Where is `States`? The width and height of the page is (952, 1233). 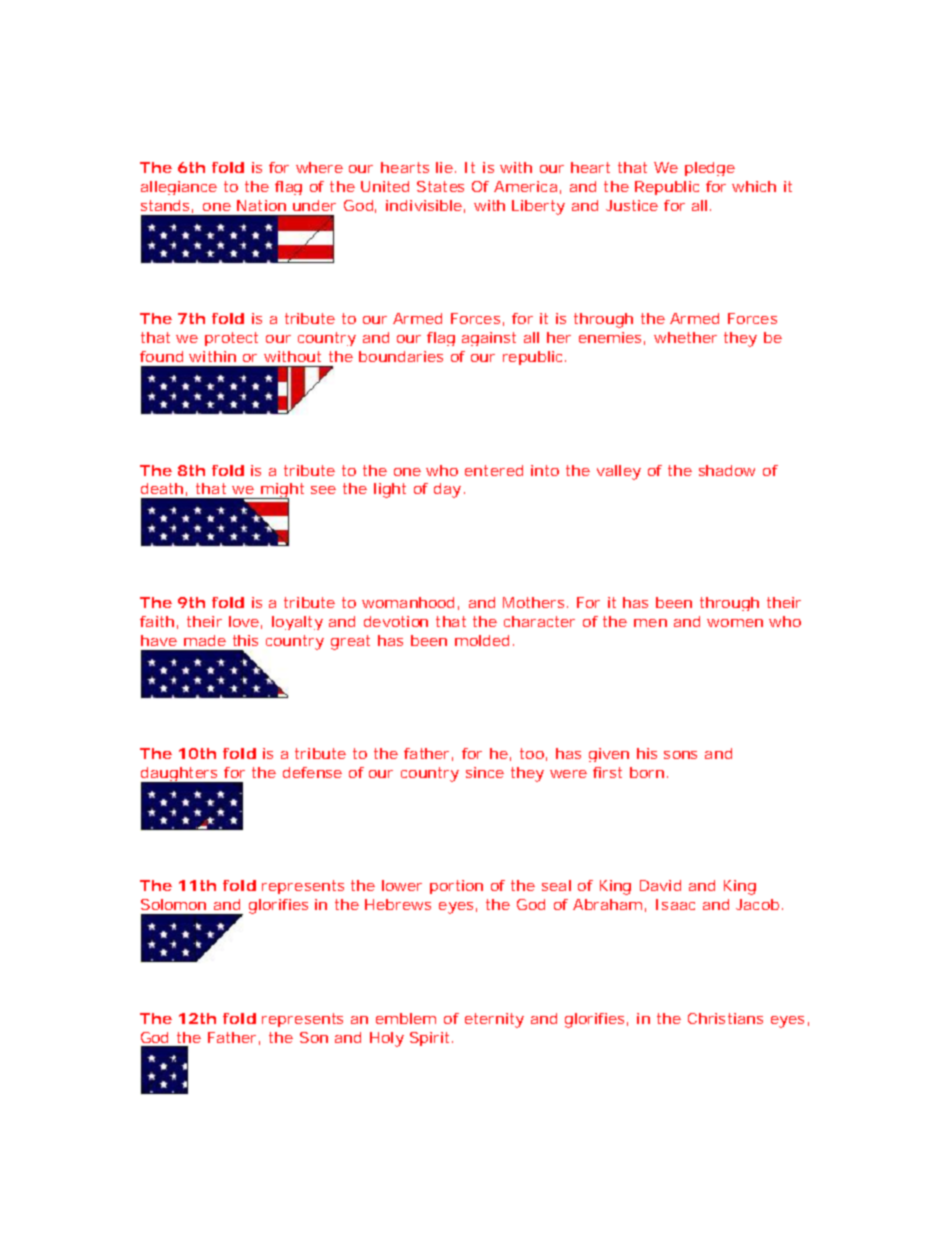
States is located at coordinates (440, 186).
